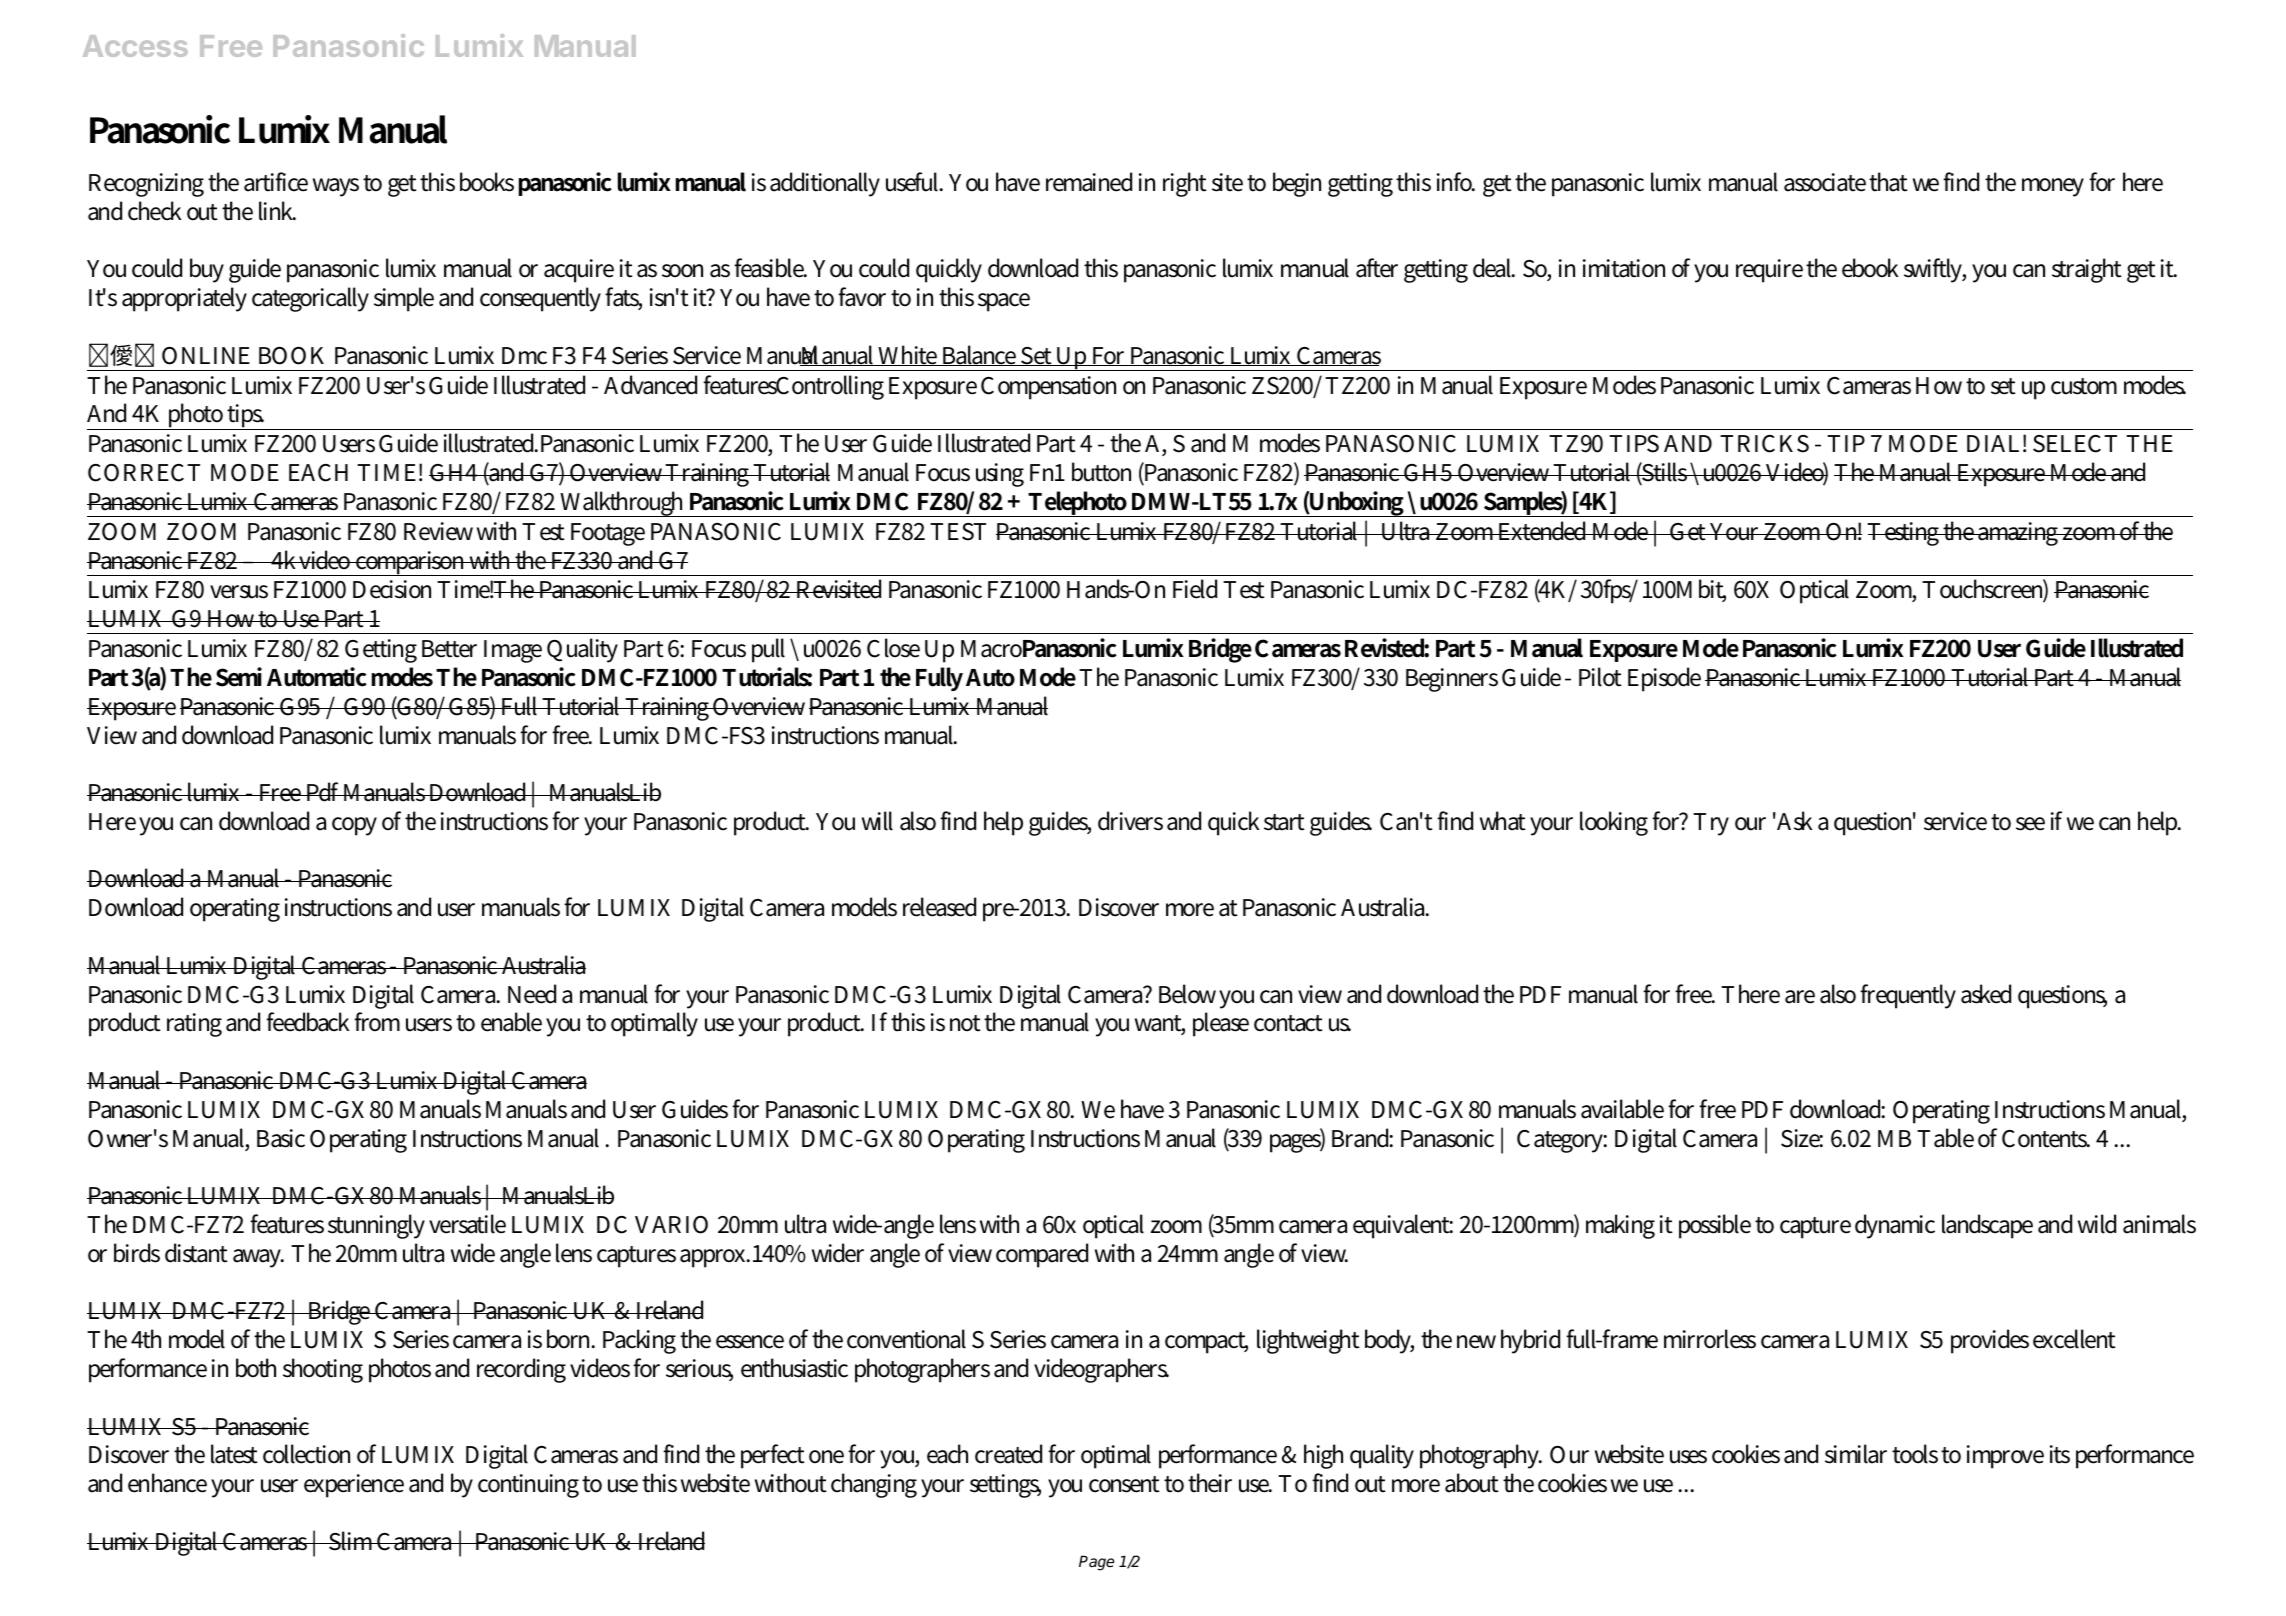 The height and width of the document is (1616, 2286). What do you see at coordinates (1888, 182) in the document?
I see `that` at bounding box center [1888, 182].
